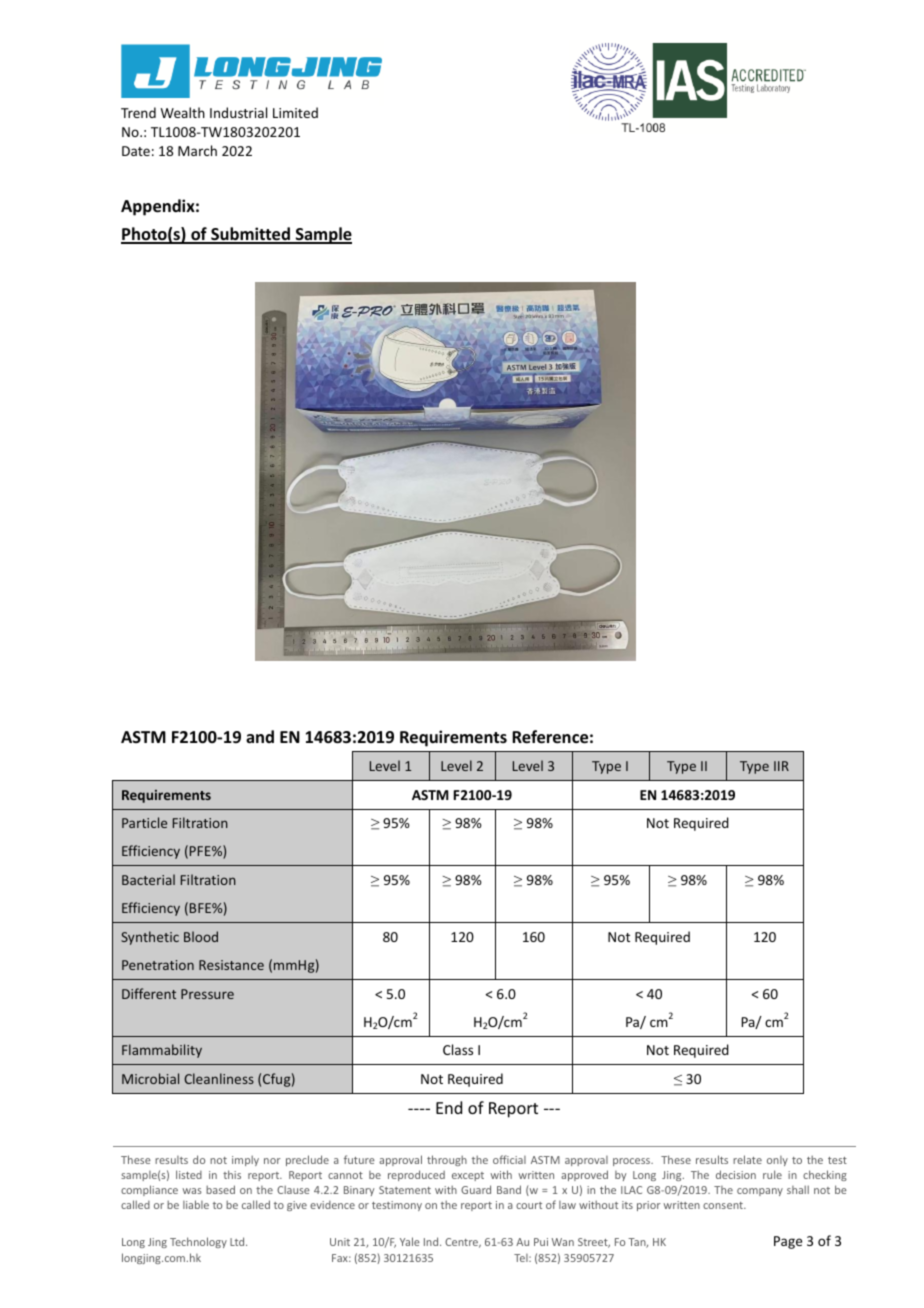 This screenshot has height=1308, width=924. Describe the element at coordinates (144, 822) in the screenshot. I see `Particle` at that location.
